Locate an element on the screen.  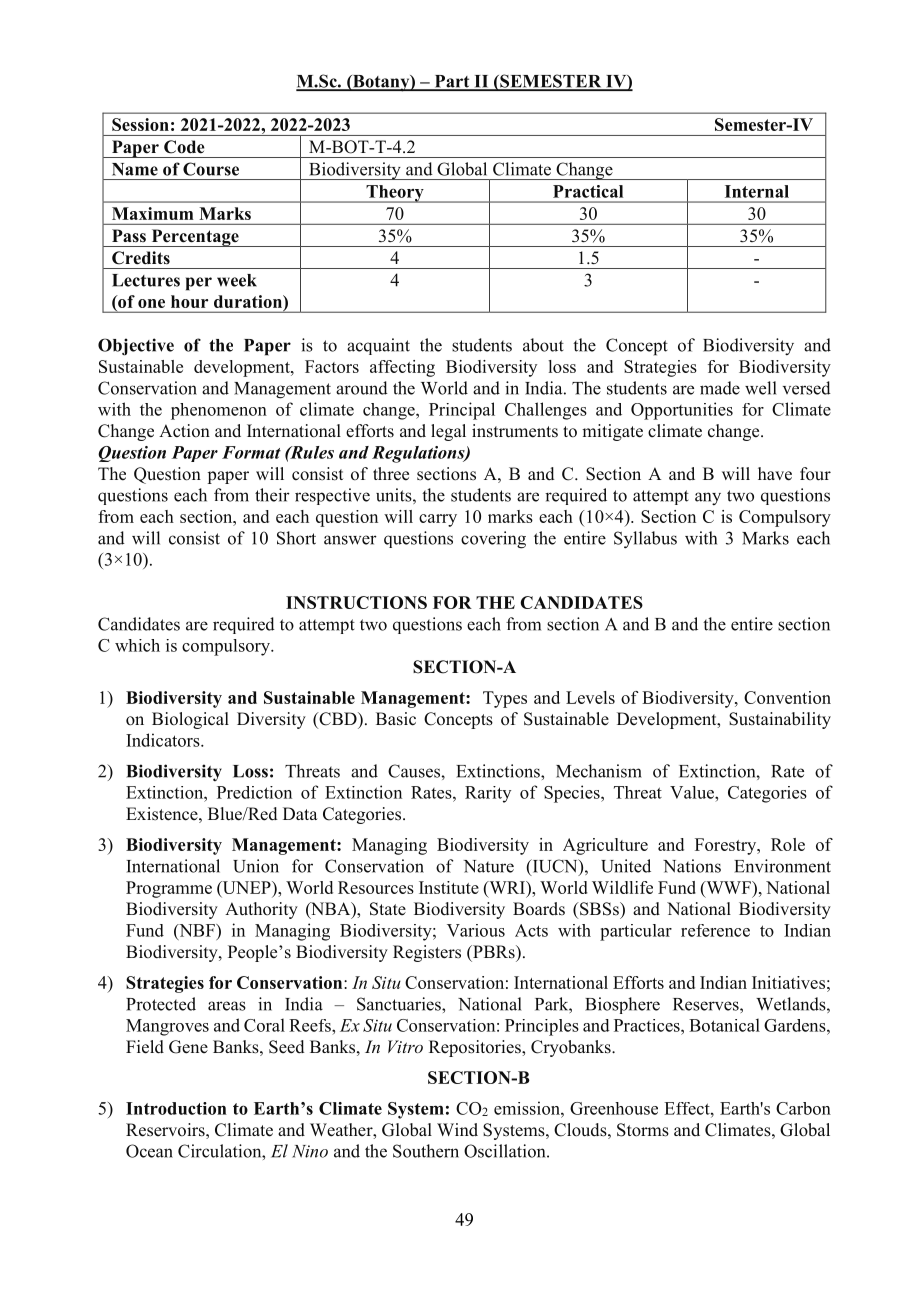
Introduction is located at coordinates (176, 1108).
